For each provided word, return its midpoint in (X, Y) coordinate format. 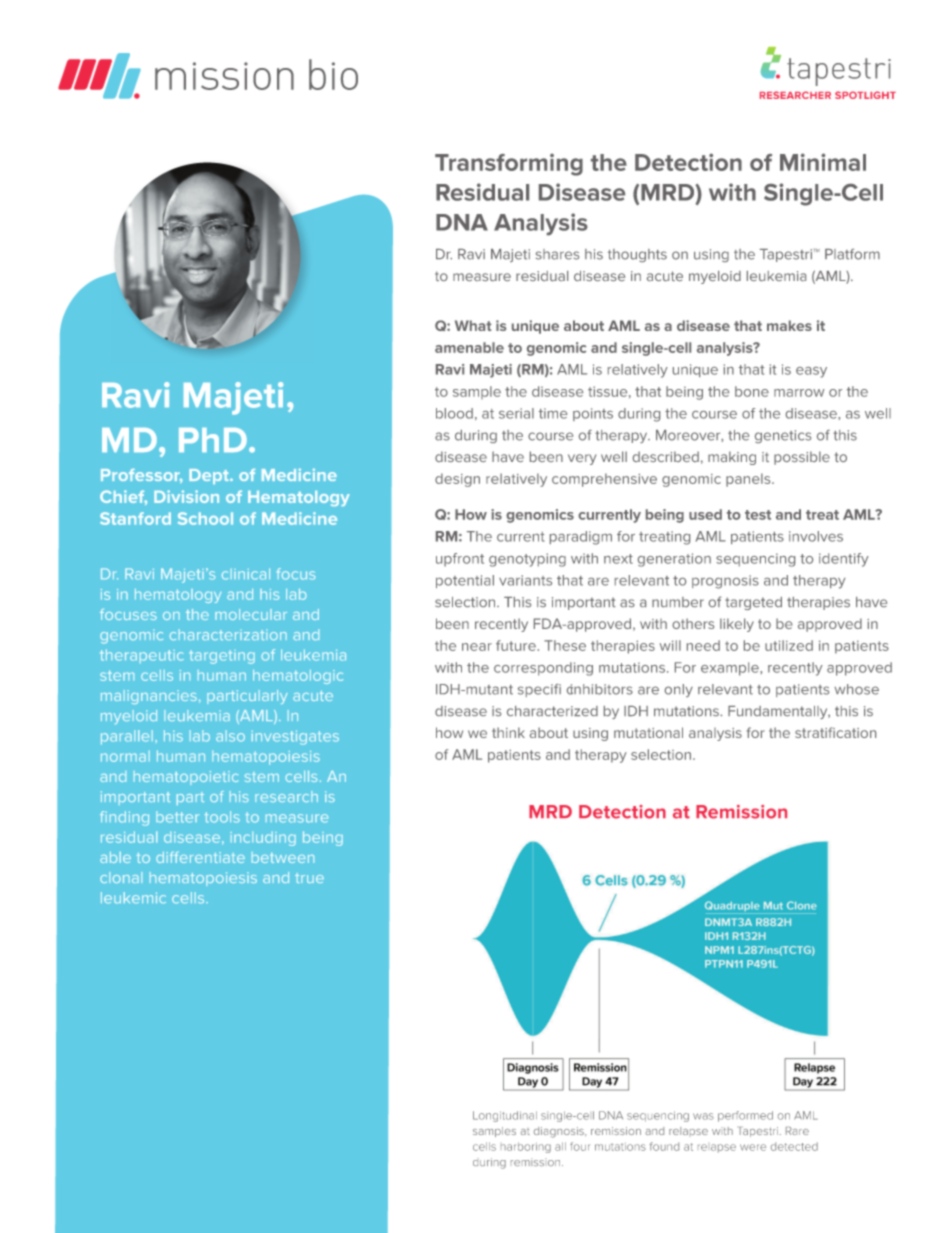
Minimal (823, 162)
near (477, 647)
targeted (753, 603)
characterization (228, 634)
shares (557, 254)
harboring (526, 1147)
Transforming (509, 164)
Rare (797, 1131)
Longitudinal (505, 1116)
